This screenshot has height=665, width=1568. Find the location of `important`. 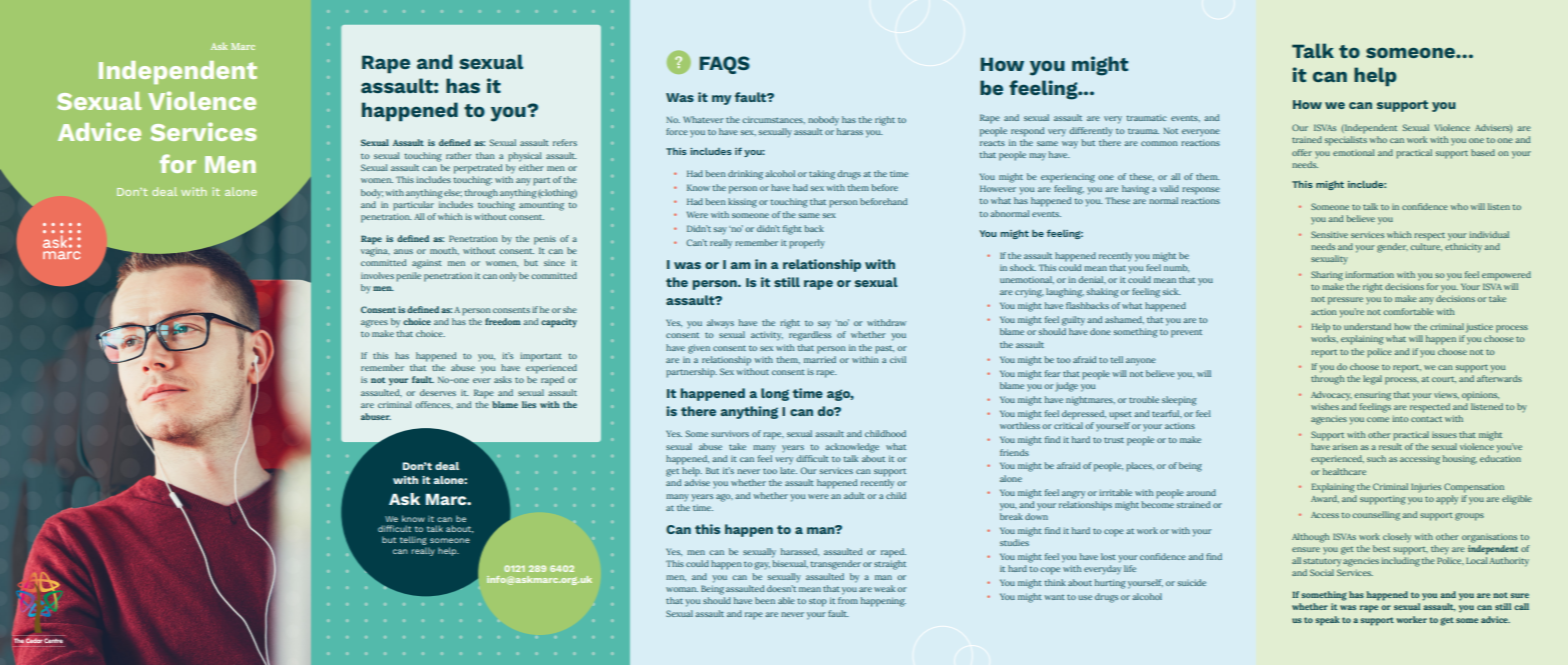

important is located at coordinates (541, 357).
